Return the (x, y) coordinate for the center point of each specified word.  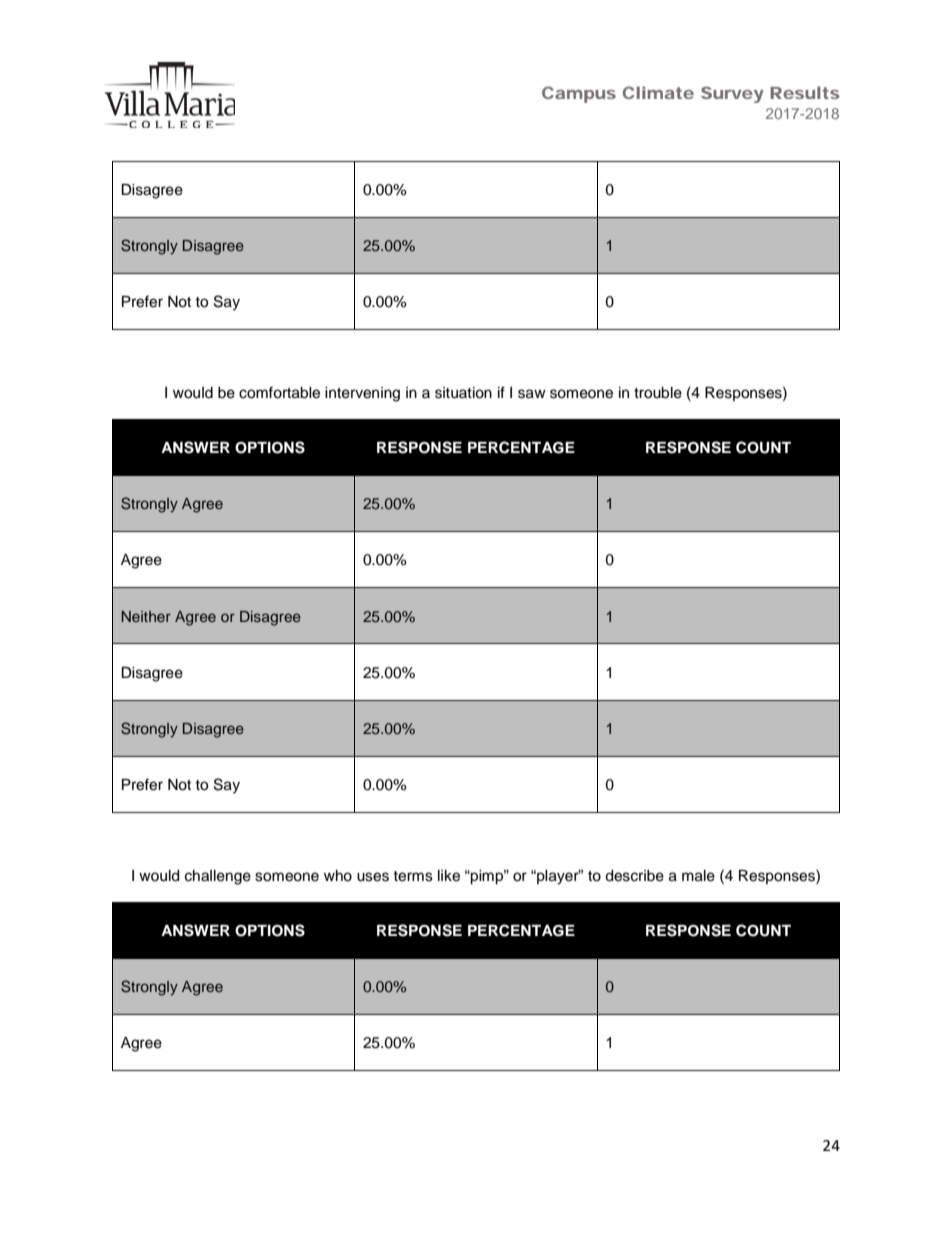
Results (805, 92)
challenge (218, 877)
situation (463, 393)
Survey (732, 94)
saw (532, 394)
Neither (146, 616)
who (338, 876)
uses (373, 877)
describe (634, 876)
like (449, 876)
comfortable (279, 392)
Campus (579, 94)
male (698, 876)
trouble (658, 393)
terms (413, 876)
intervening (362, 394)
